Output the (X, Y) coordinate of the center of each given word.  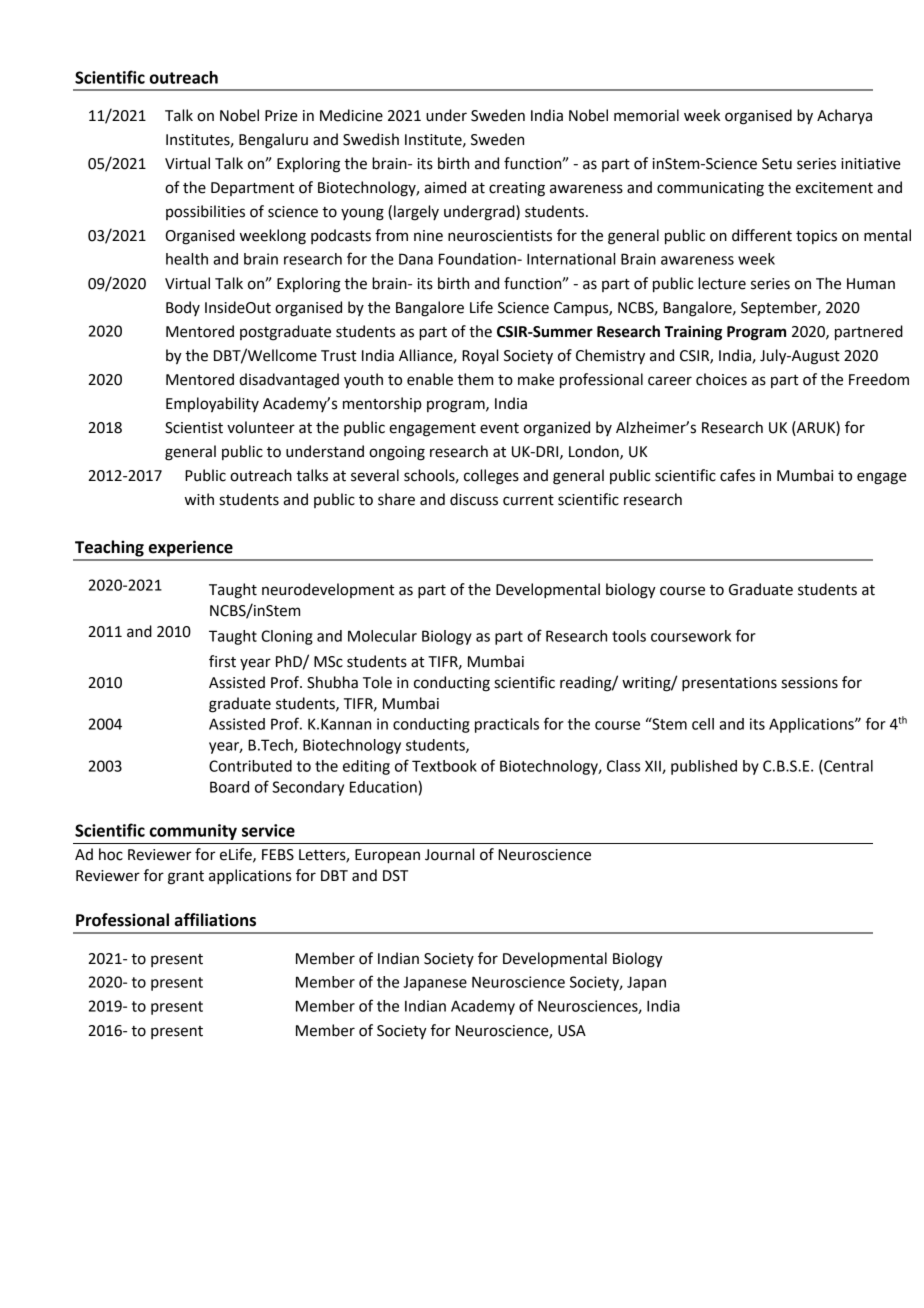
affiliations (215, 920)
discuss (474, 499)
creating (517, 189)
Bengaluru (273, 141)
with (199, 499)
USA (572, 1031)
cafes (737, 475)
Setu (777, 164)
